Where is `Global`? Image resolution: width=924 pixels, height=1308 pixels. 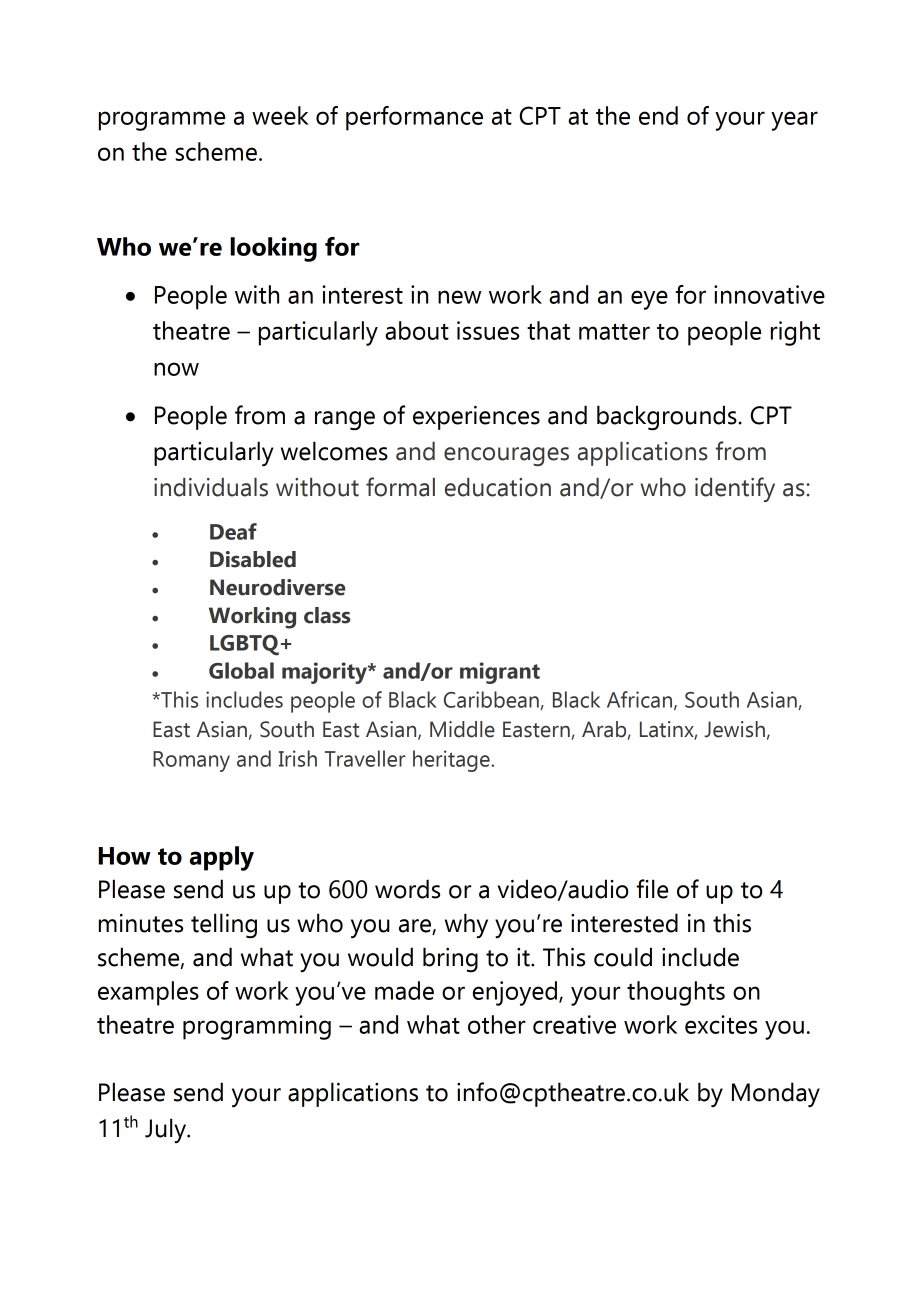
Global is located at coordinates (241, 670).
